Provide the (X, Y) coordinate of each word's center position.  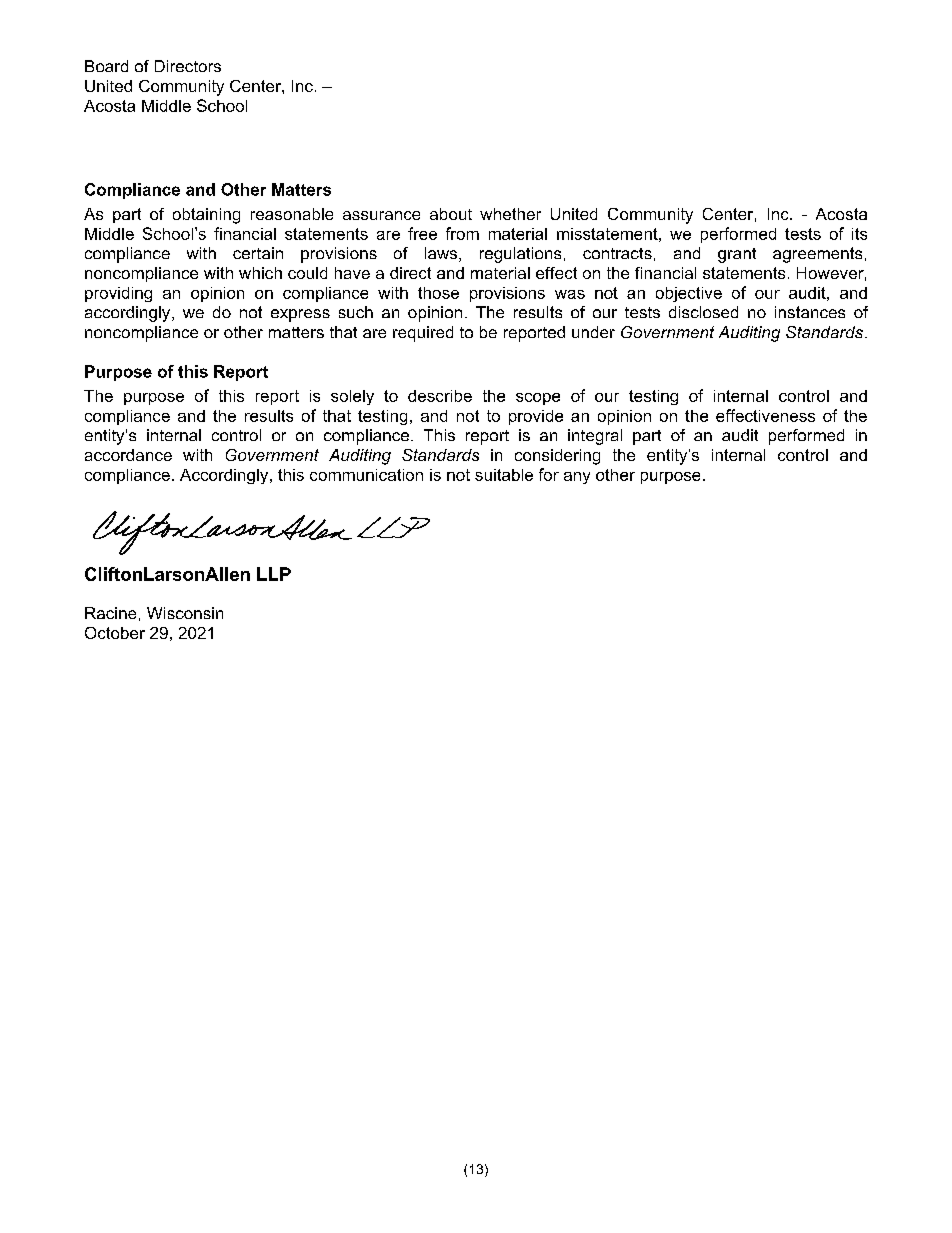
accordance (128, 455)
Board (106, 66)
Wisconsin (185, 613)
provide (536, 417)
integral (595, 437)
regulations (520, 255)
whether (510, 214)
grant (737, 255)
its (859, 234)
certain (258, 253)
